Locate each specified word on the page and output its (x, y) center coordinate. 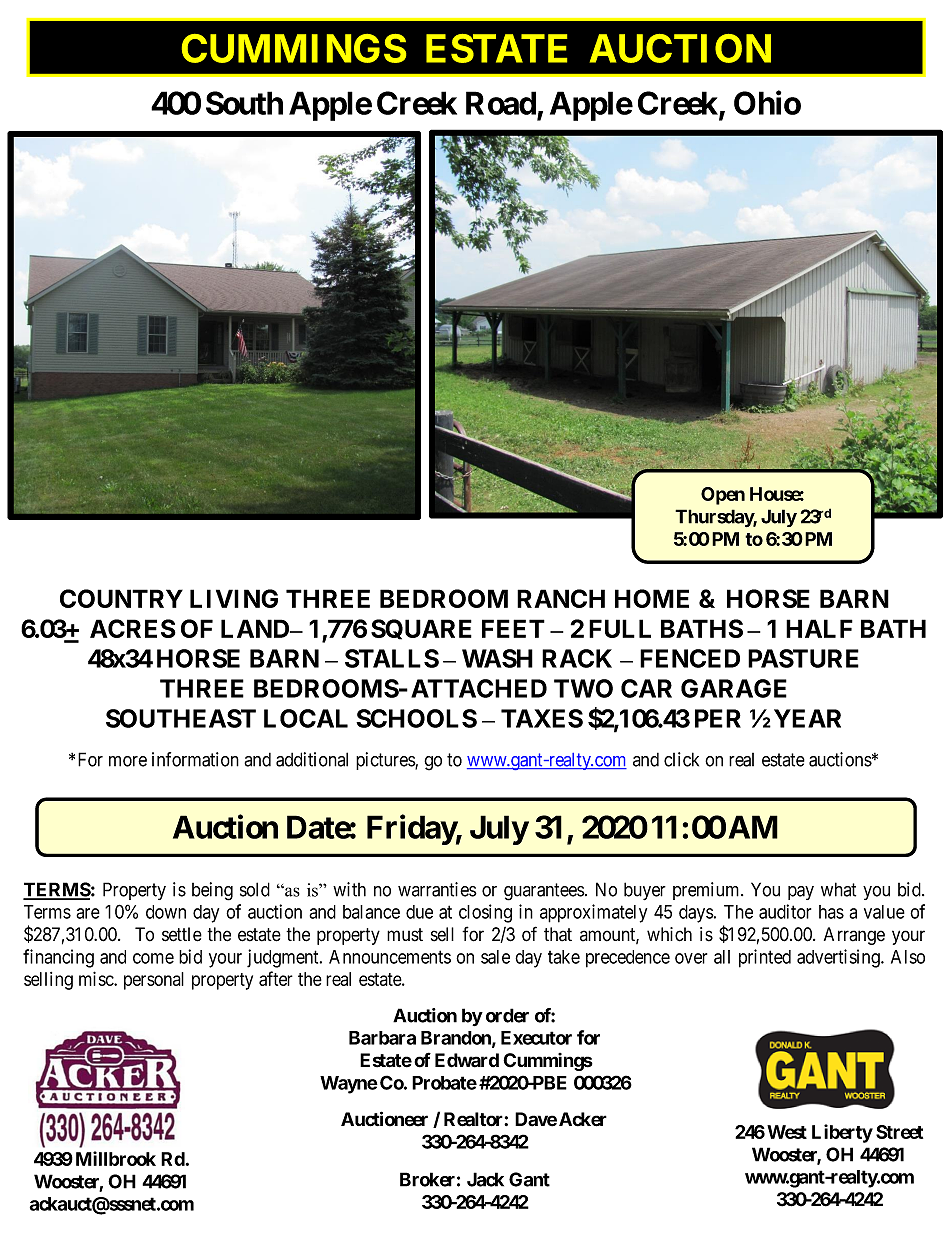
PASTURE (803, 658)
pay (801, 893)
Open (723, 496)
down (166, 912)
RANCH (561, 598)
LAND (256, 628)
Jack (485, 1179)
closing (485, 913)
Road (501, 103)
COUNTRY (121, 598)
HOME (652, 598)
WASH (497, 658)
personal (154, 981)
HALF (819, 628)
